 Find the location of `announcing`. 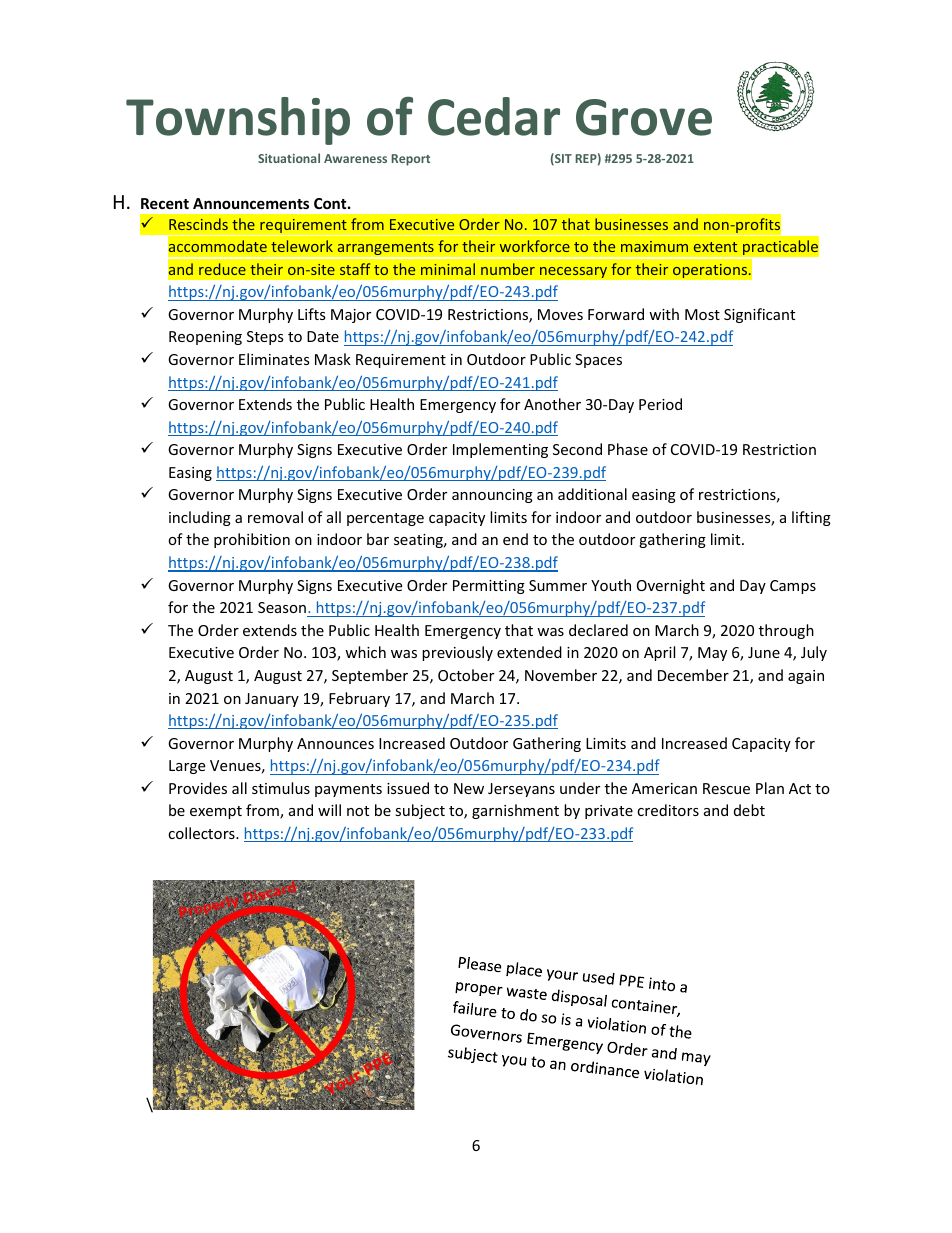

announcing is located at coordinates (492, 496).
